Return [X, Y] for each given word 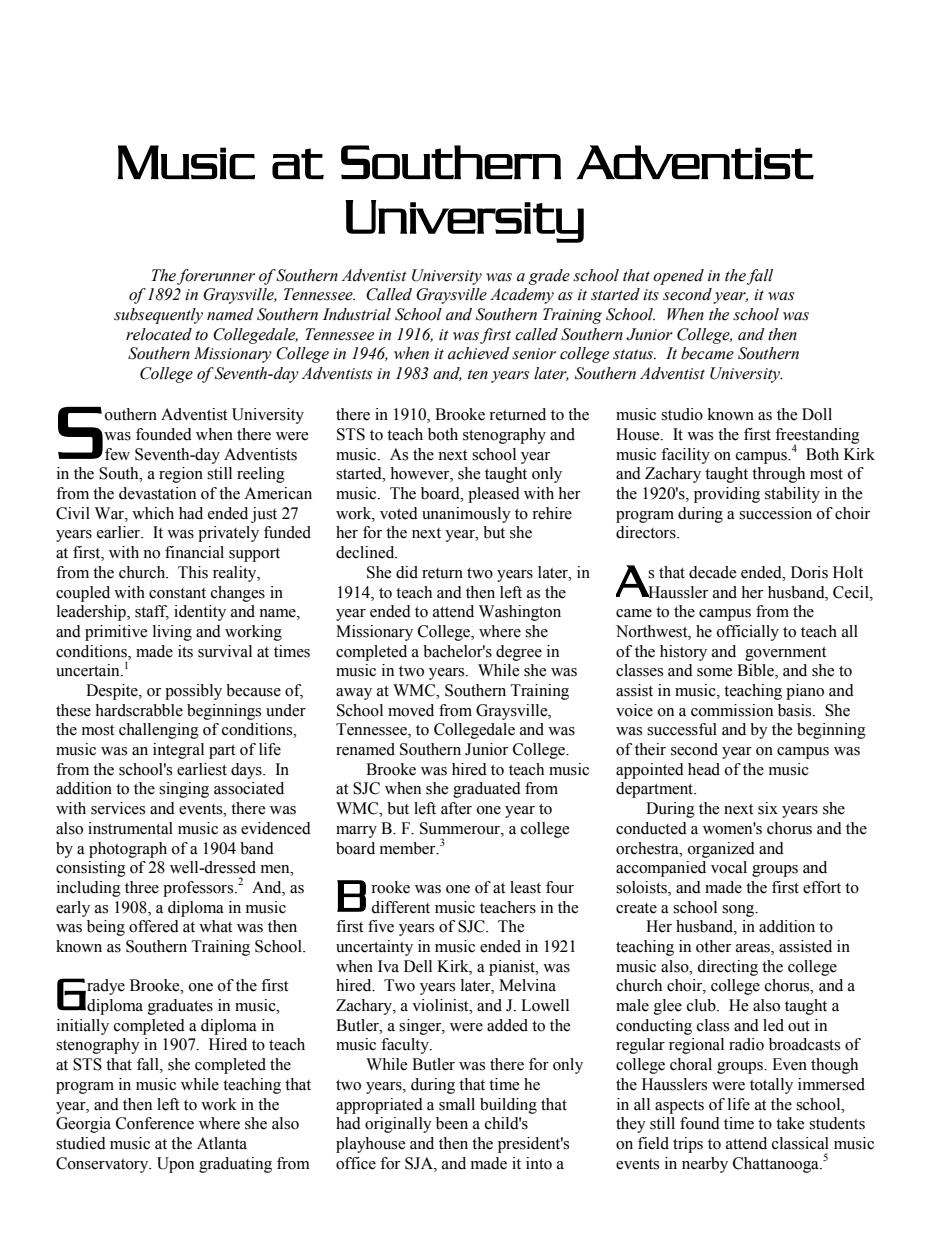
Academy [522, 296]
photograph [128, 850]
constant [177, 593]
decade [713, 572]
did [407, 572]
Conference [155, 1123]
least [525, 887]
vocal [729, 867]
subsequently [158, 316]
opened [678, 277]
